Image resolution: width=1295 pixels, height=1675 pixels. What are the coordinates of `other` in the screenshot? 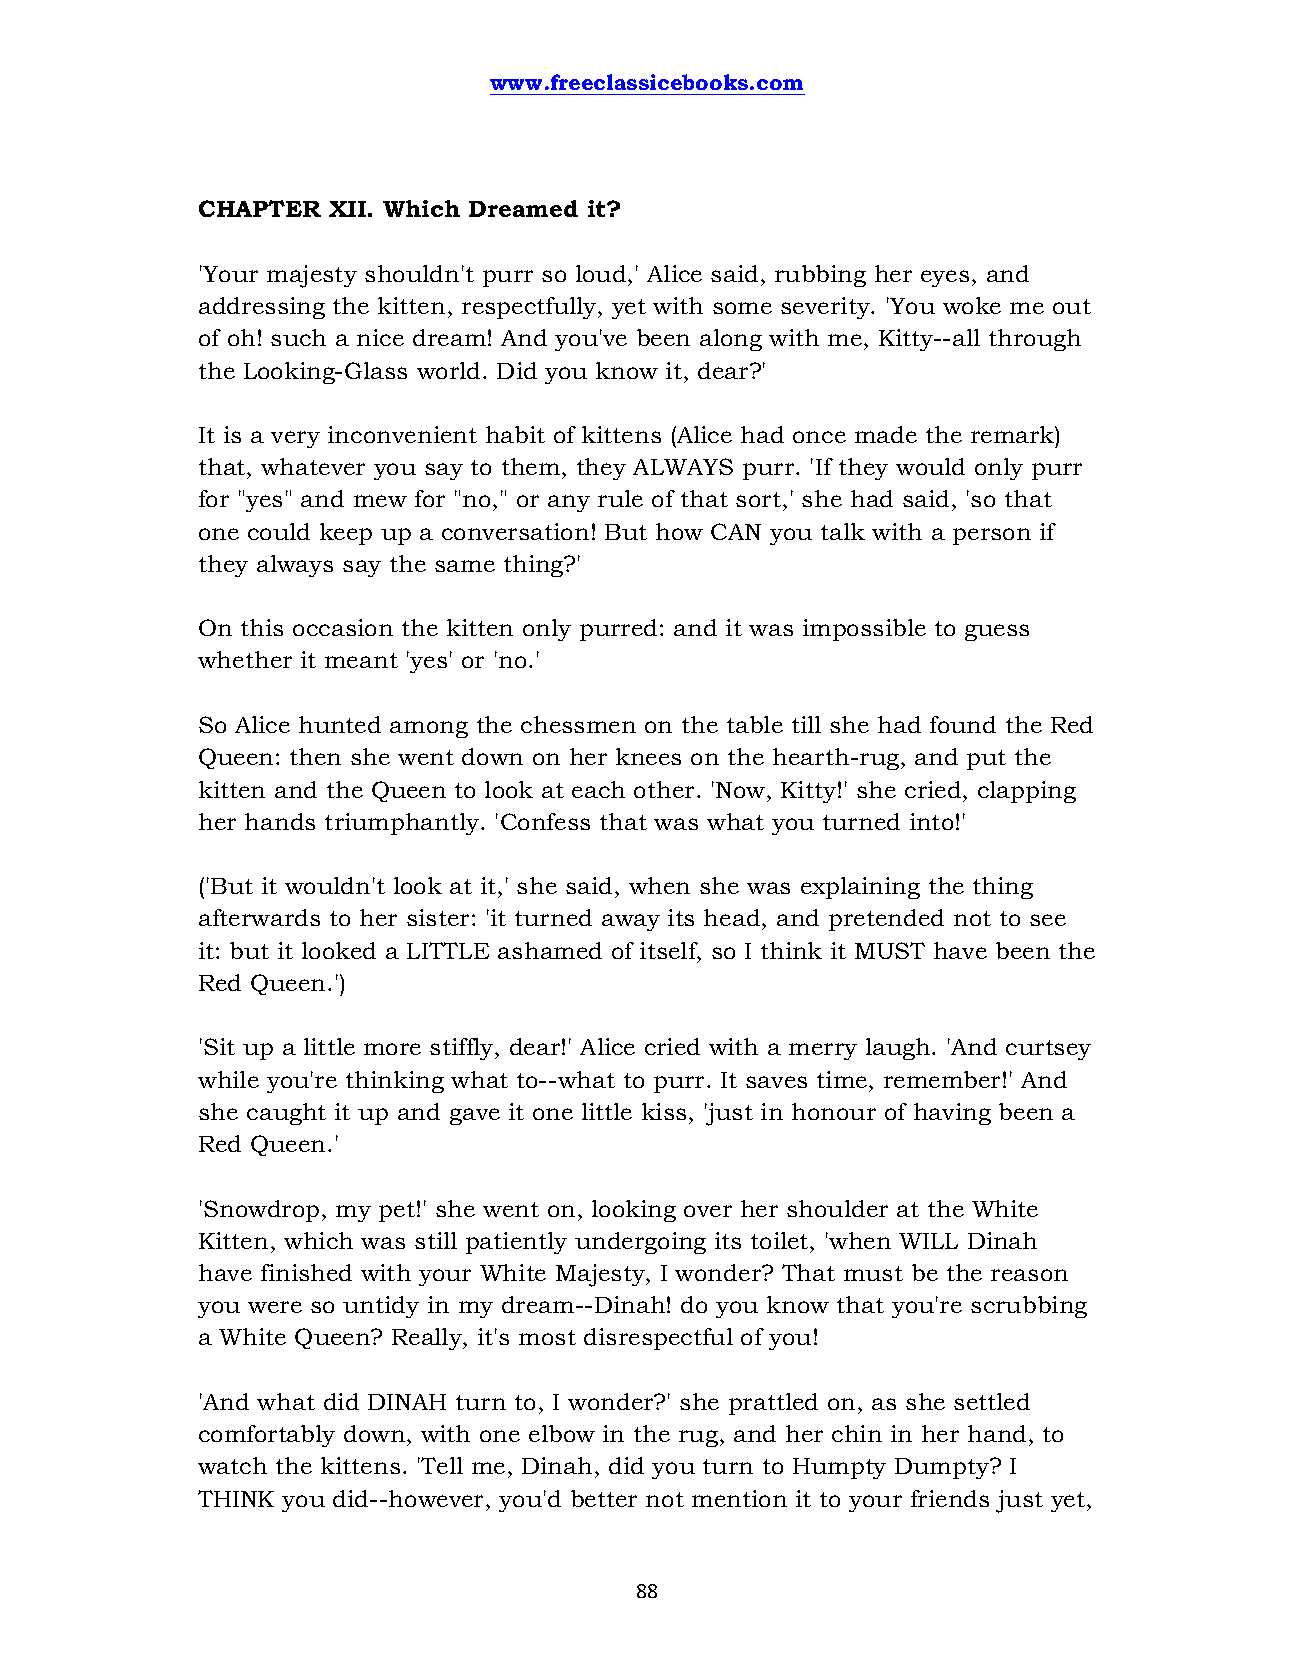 It's located at (666, 789).
